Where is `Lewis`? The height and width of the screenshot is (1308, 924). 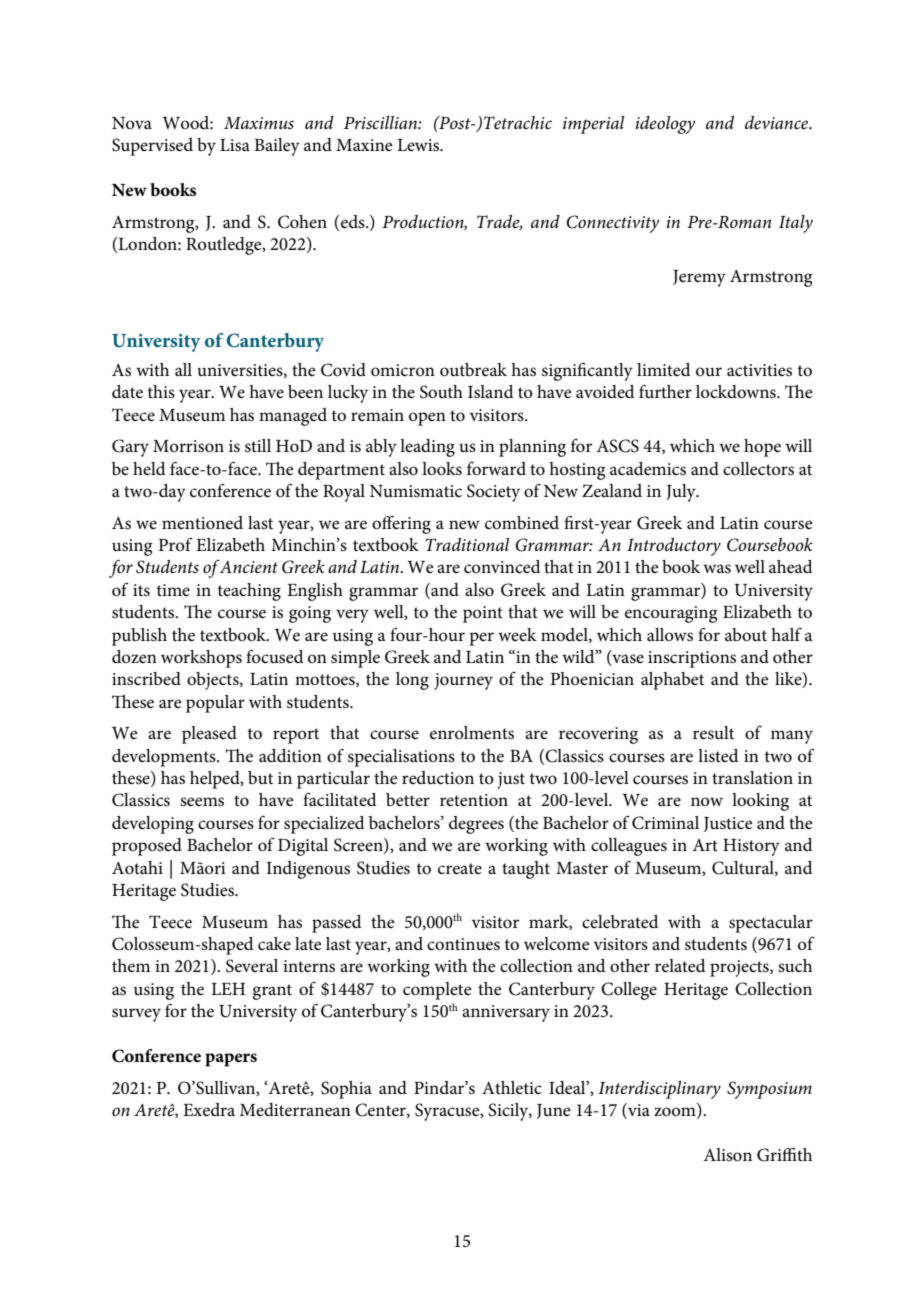 Lewis is located at coordinates (419, 145).
